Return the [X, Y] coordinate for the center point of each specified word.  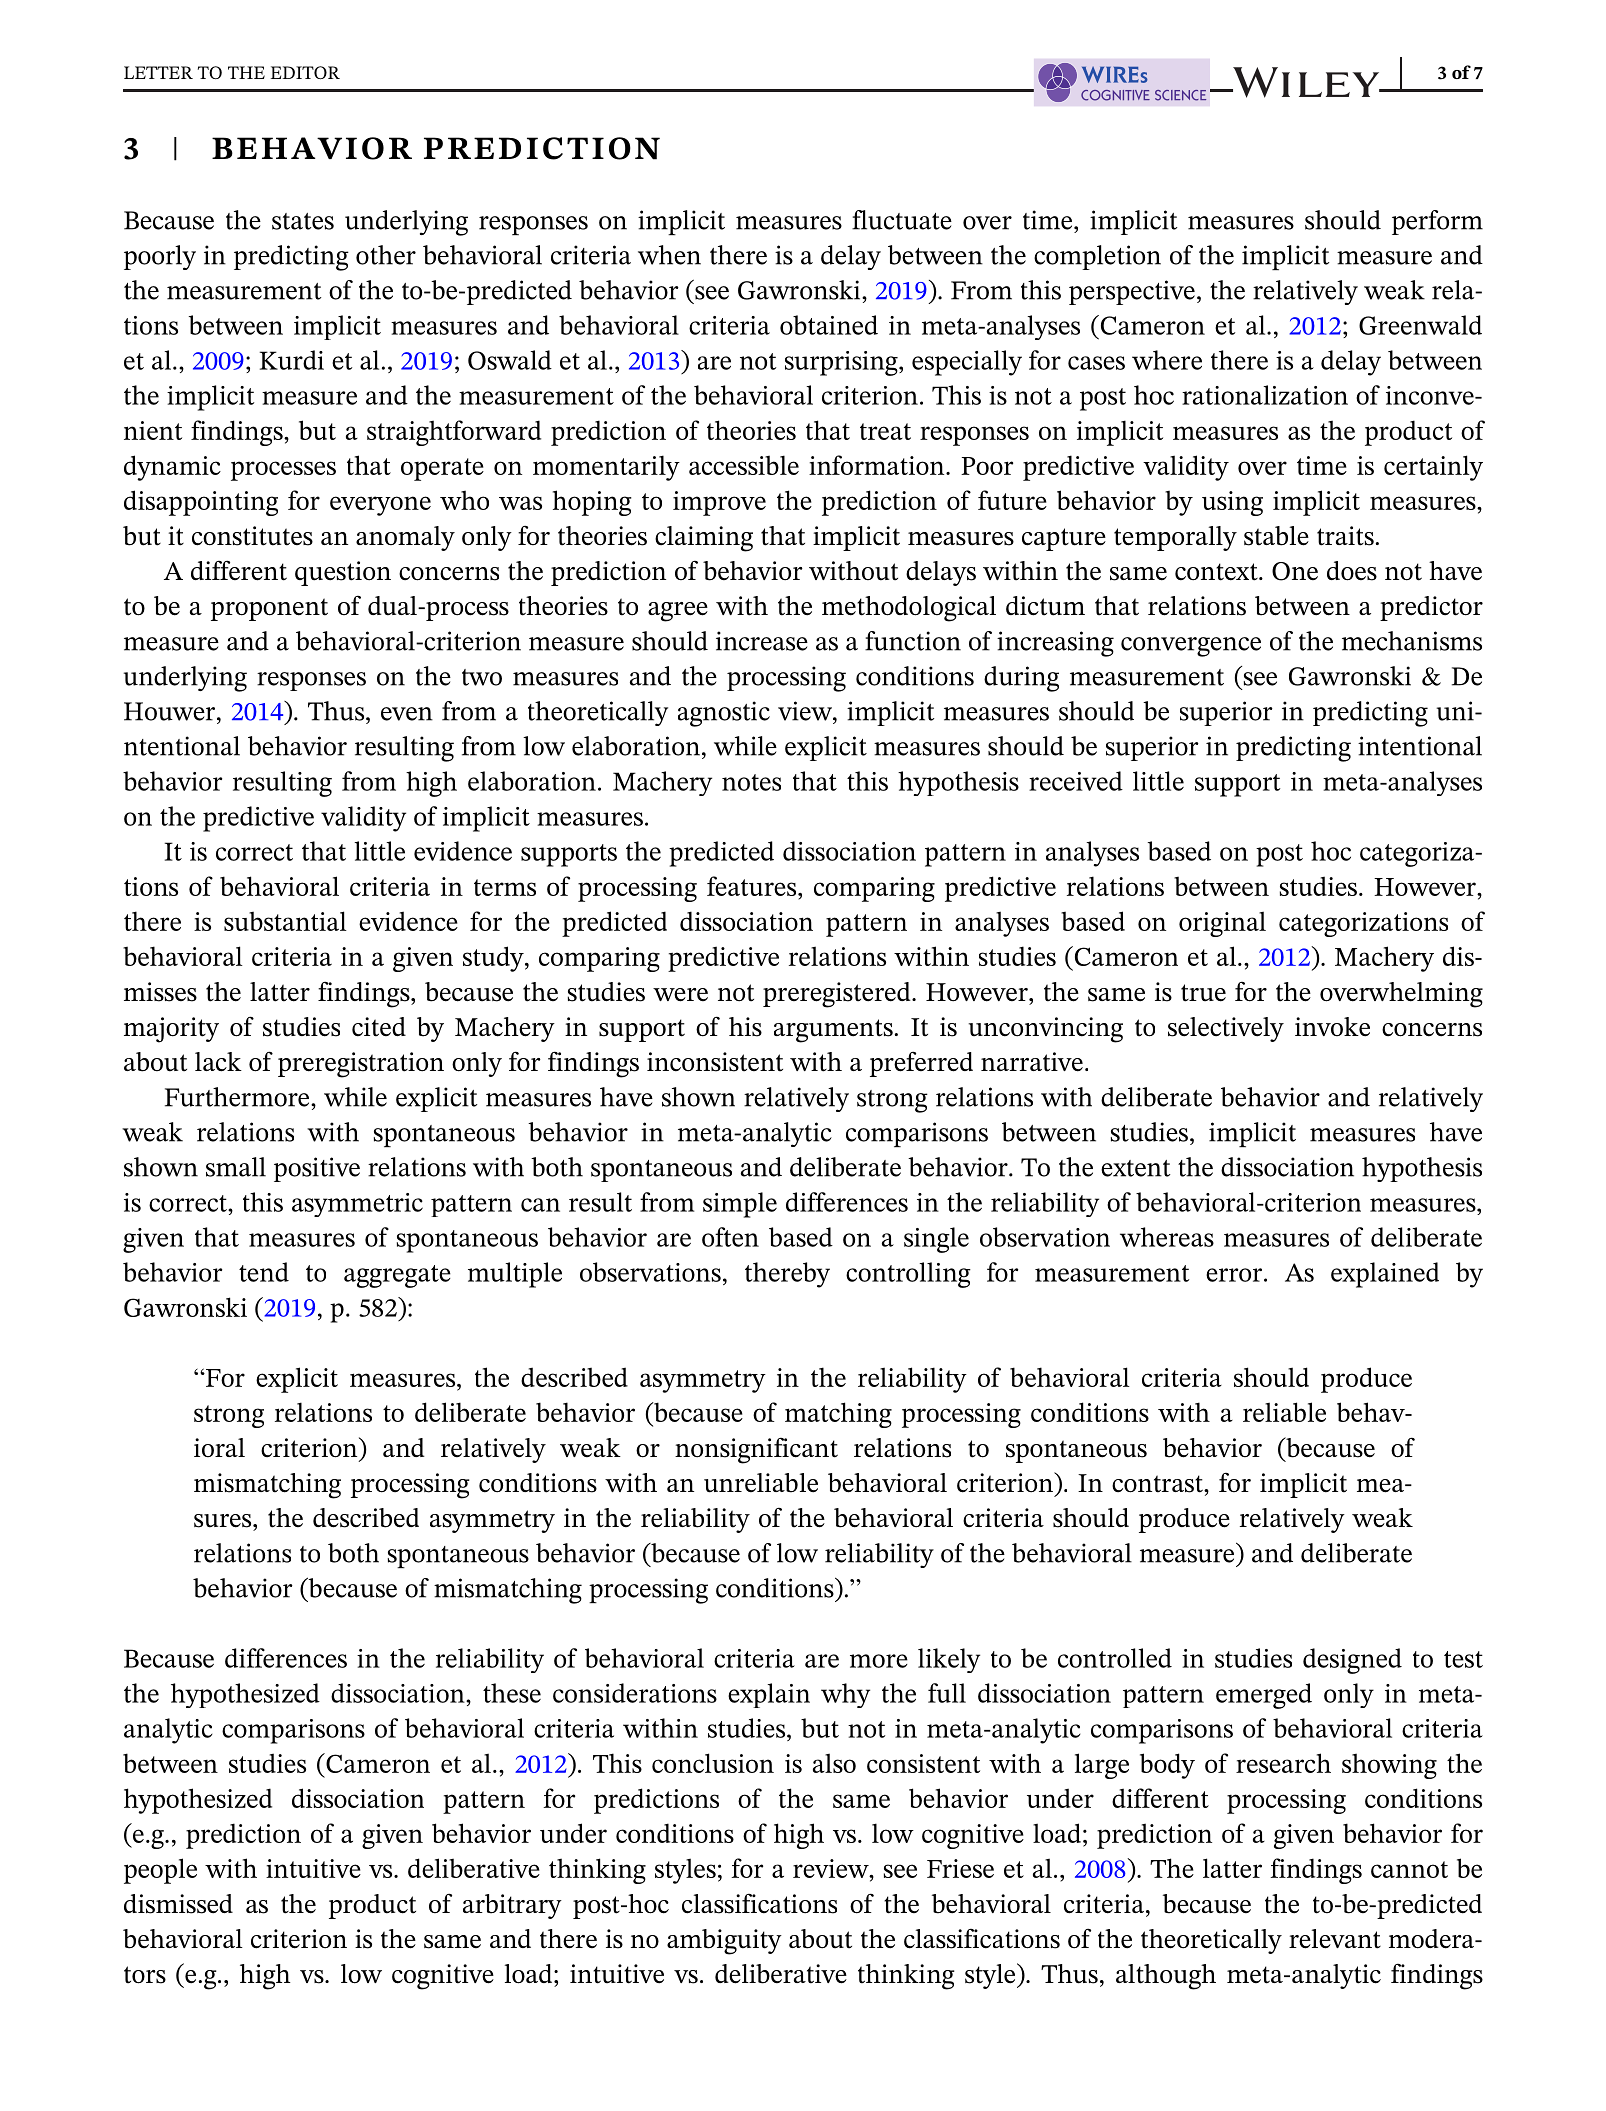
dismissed [178, 1904]
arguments [833, 1031]
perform [1437, 222]
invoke [1332, 1027]
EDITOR [305, 72]
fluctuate [902, 220]
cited [379, 1027]
